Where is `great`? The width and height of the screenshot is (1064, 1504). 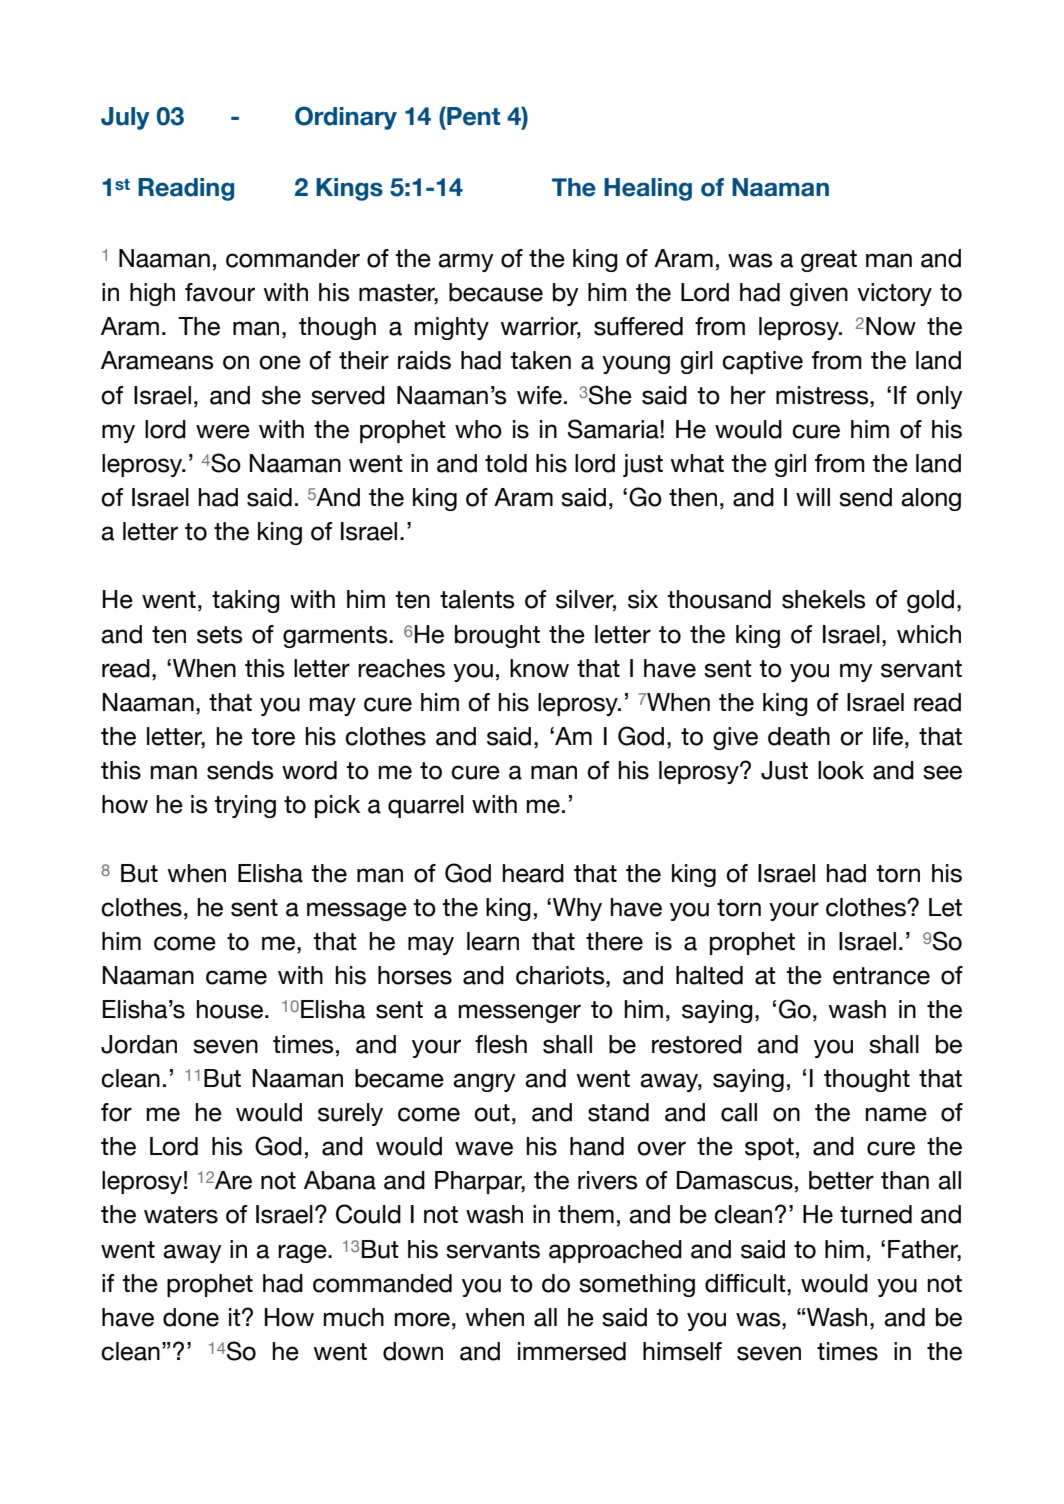
great is located at coordinates (829, 261).
